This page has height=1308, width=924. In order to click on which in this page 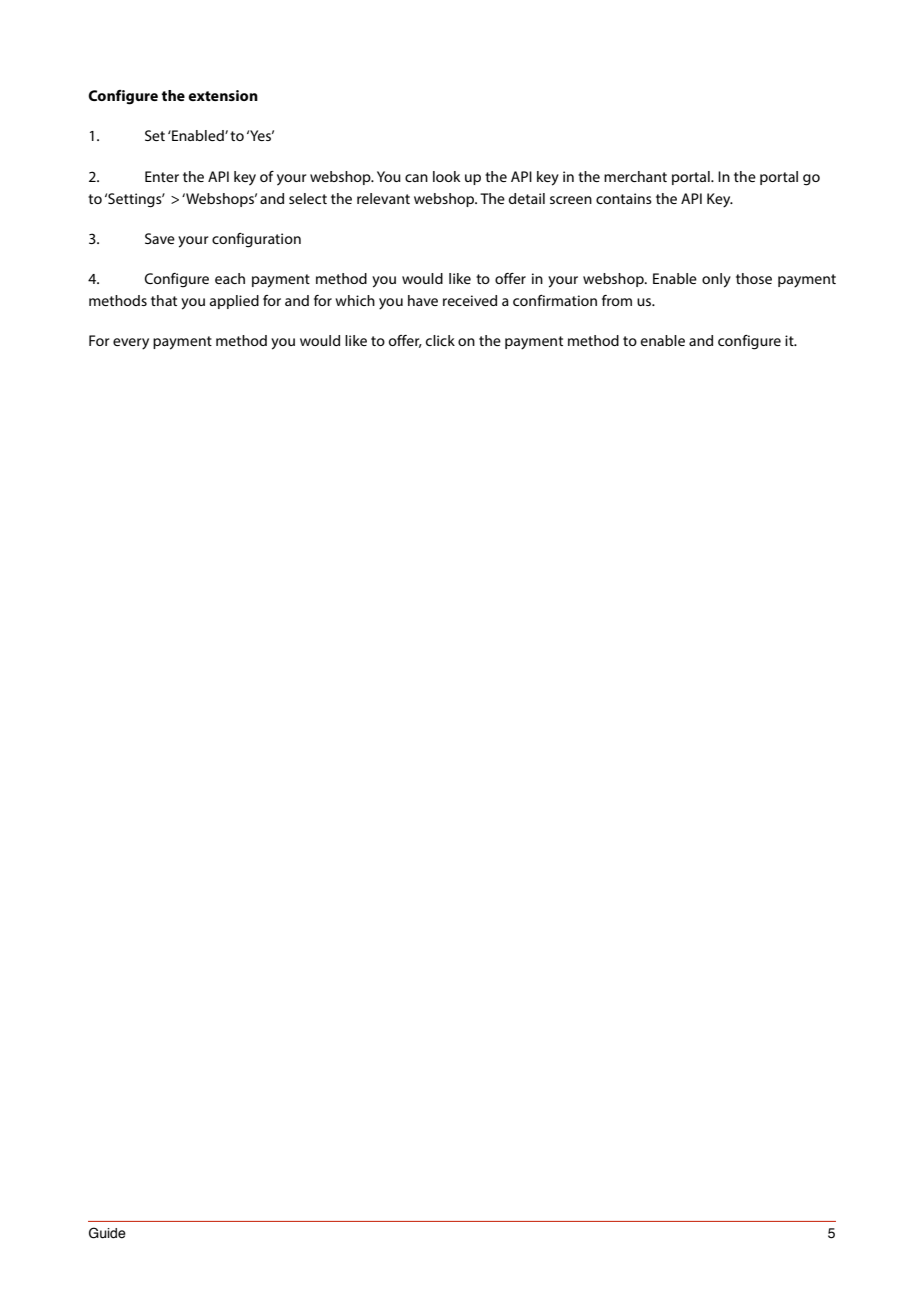, I will do `click(355, 300)`.
